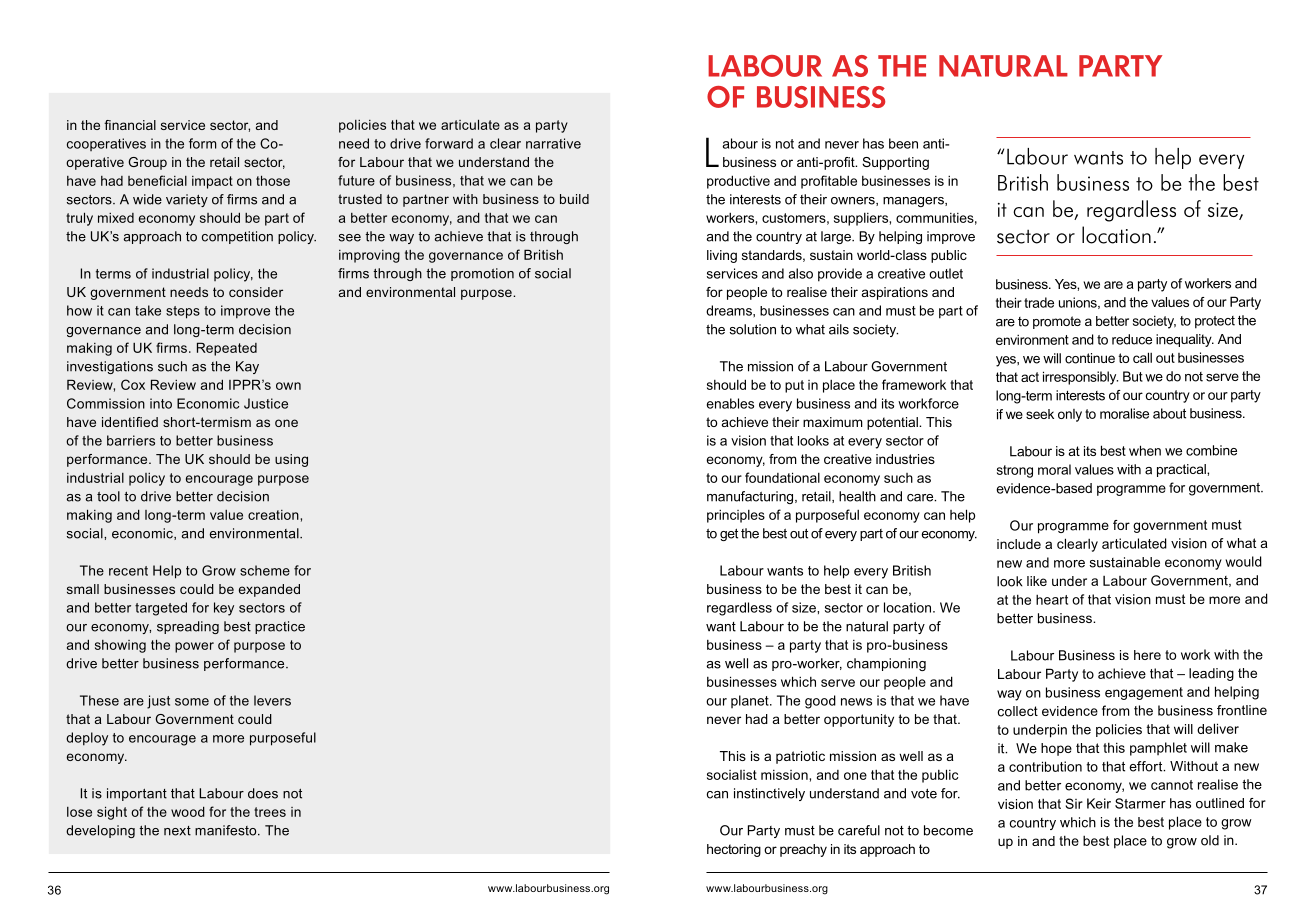  What do you see at coordinates (903, 143) in the screenshot?
I see `been` at bounding box center [903, 143].
